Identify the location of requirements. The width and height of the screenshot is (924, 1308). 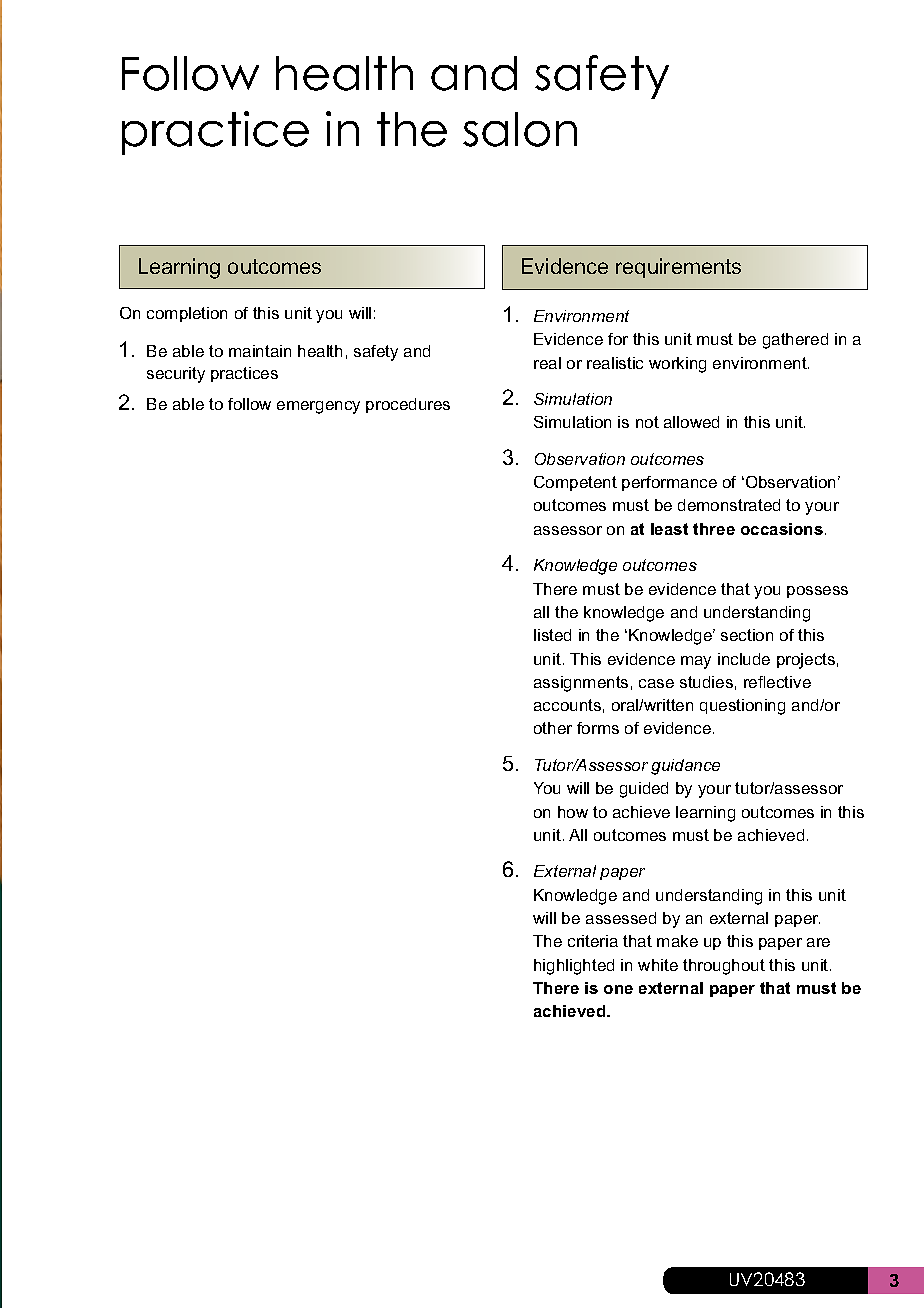
(678, 268).
